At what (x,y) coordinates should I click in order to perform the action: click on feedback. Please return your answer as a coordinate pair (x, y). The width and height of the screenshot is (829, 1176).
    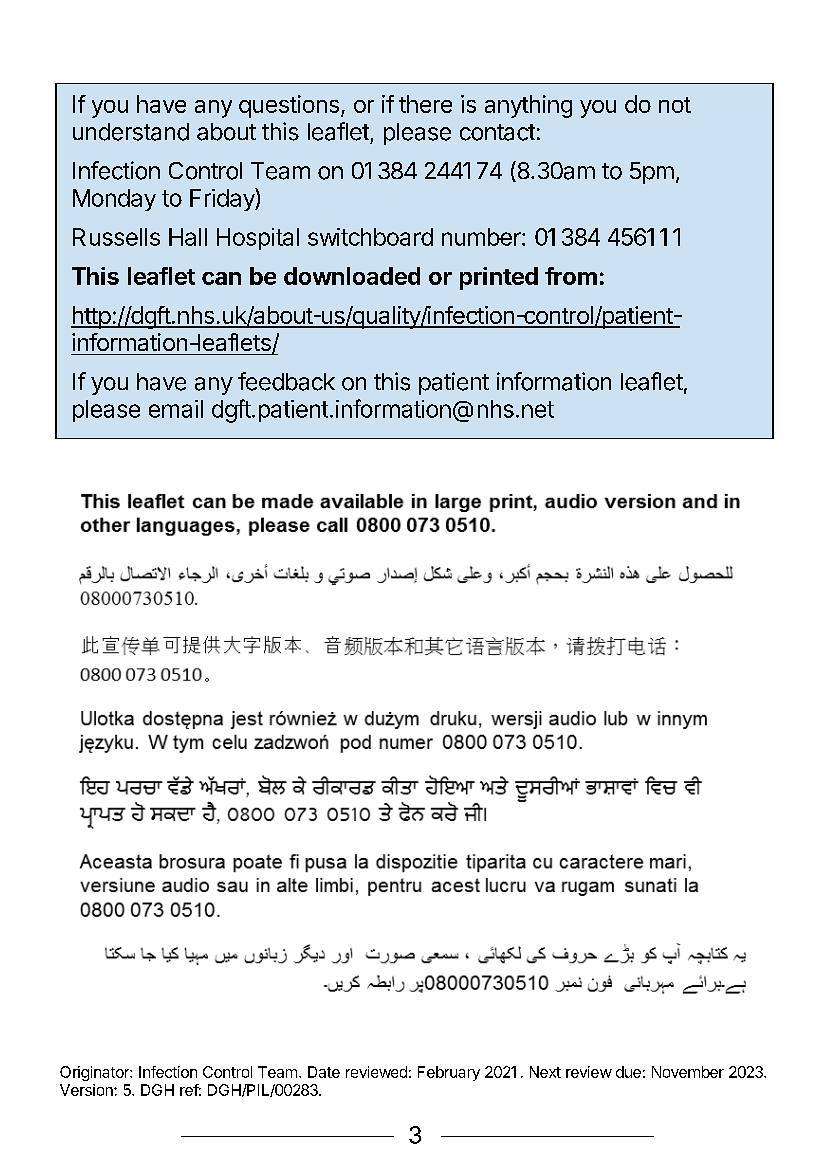
    Looking at the image, I should click on (286, 381).
